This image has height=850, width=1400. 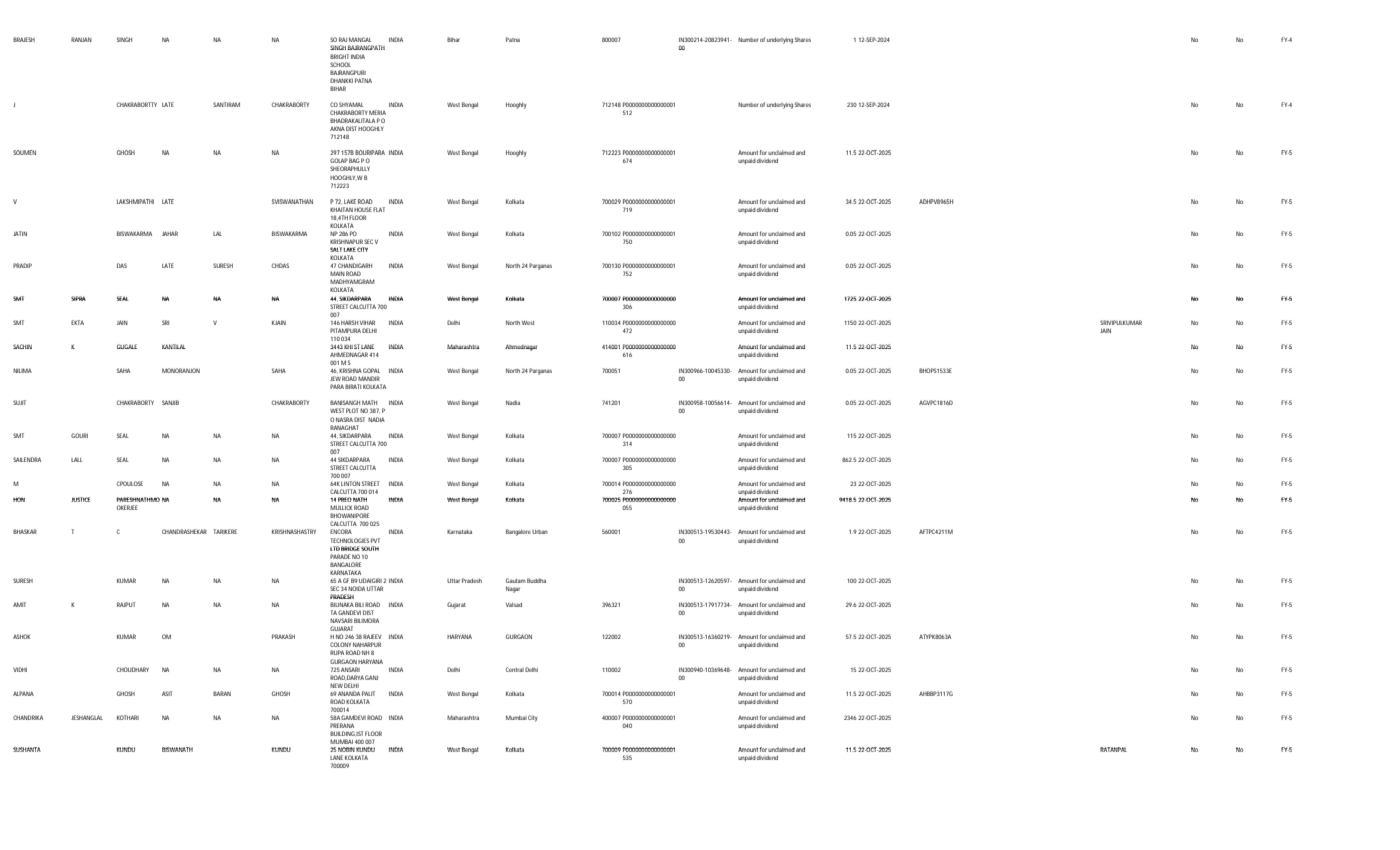 I want to click on Central, so click(x=515, y=669).
